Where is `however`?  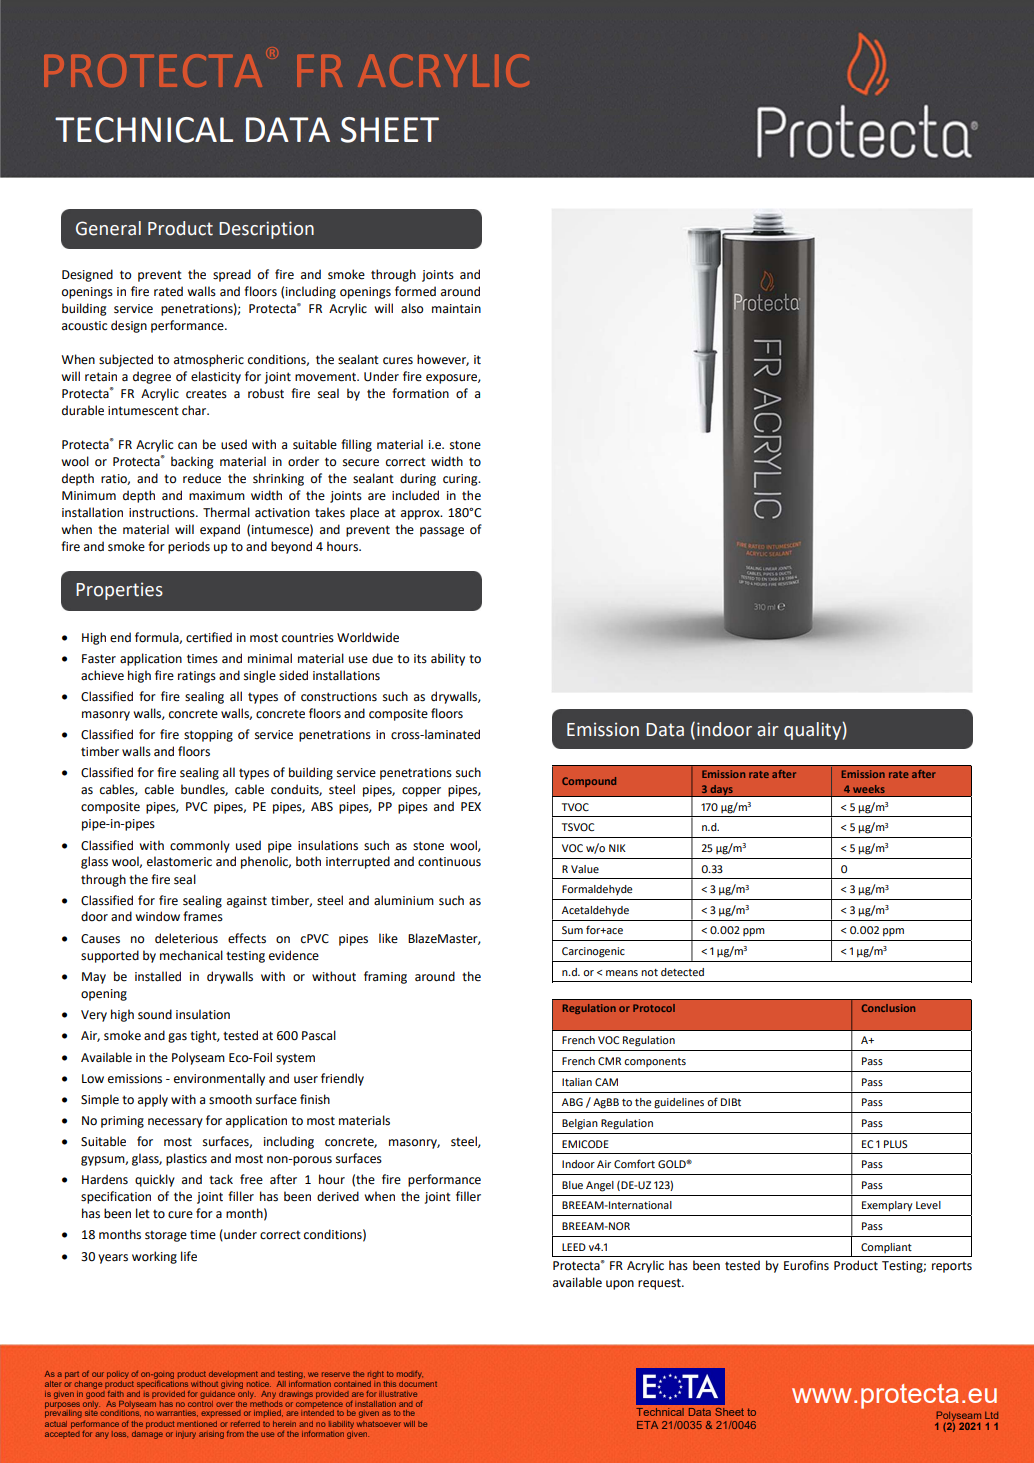
however is located at coordinates (443, 360).
